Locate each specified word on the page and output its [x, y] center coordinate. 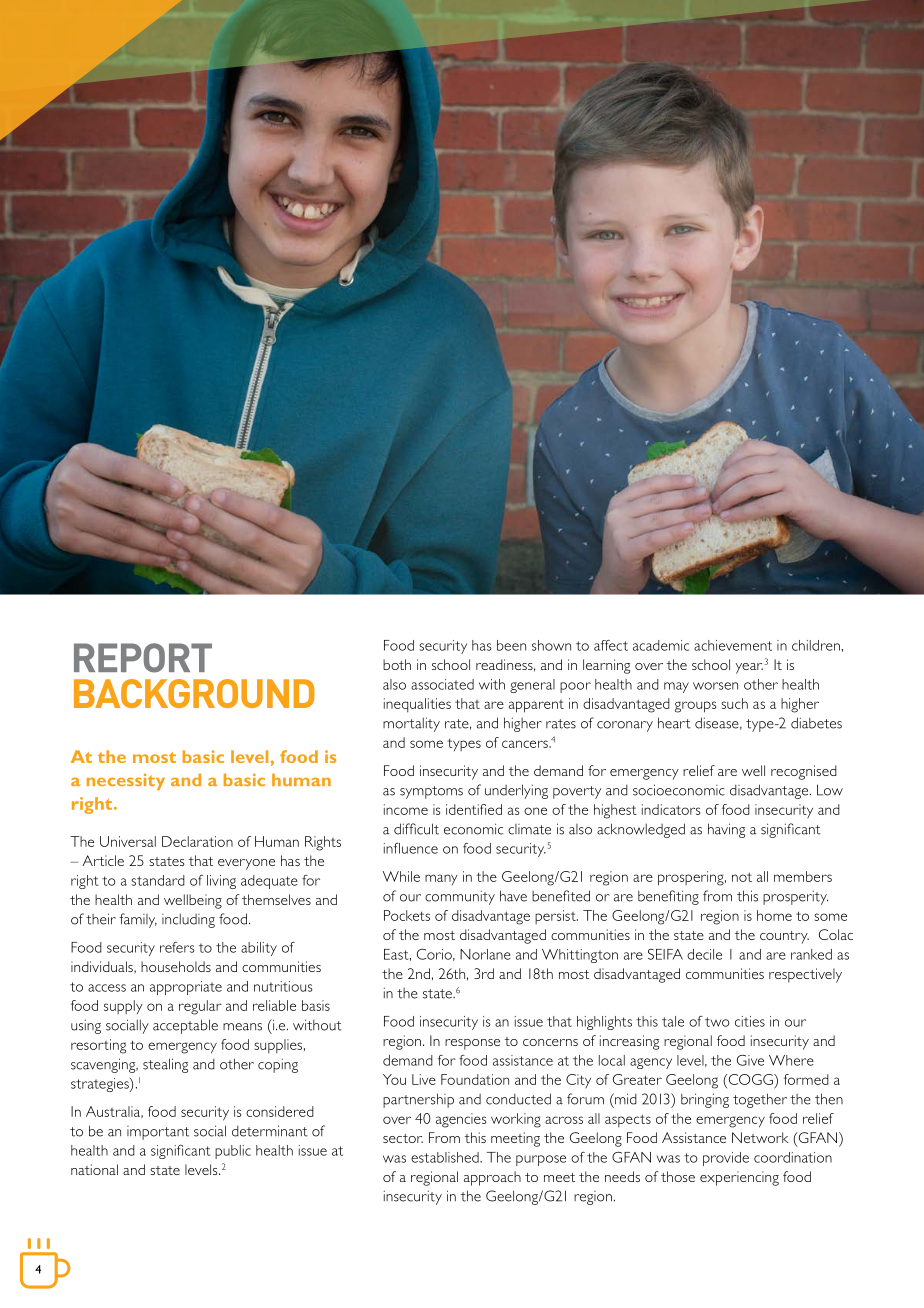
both [397, 664]
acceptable [185, 1026]
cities [750, 1021]
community [460, 897]
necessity [126, 782]
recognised [804, 772]
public [233, 1152]
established [446, 1157]
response [472, 1044]
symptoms [431, 792]
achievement [733, 645]
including [188, 920]
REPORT [143, 658]
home [774, 915]
